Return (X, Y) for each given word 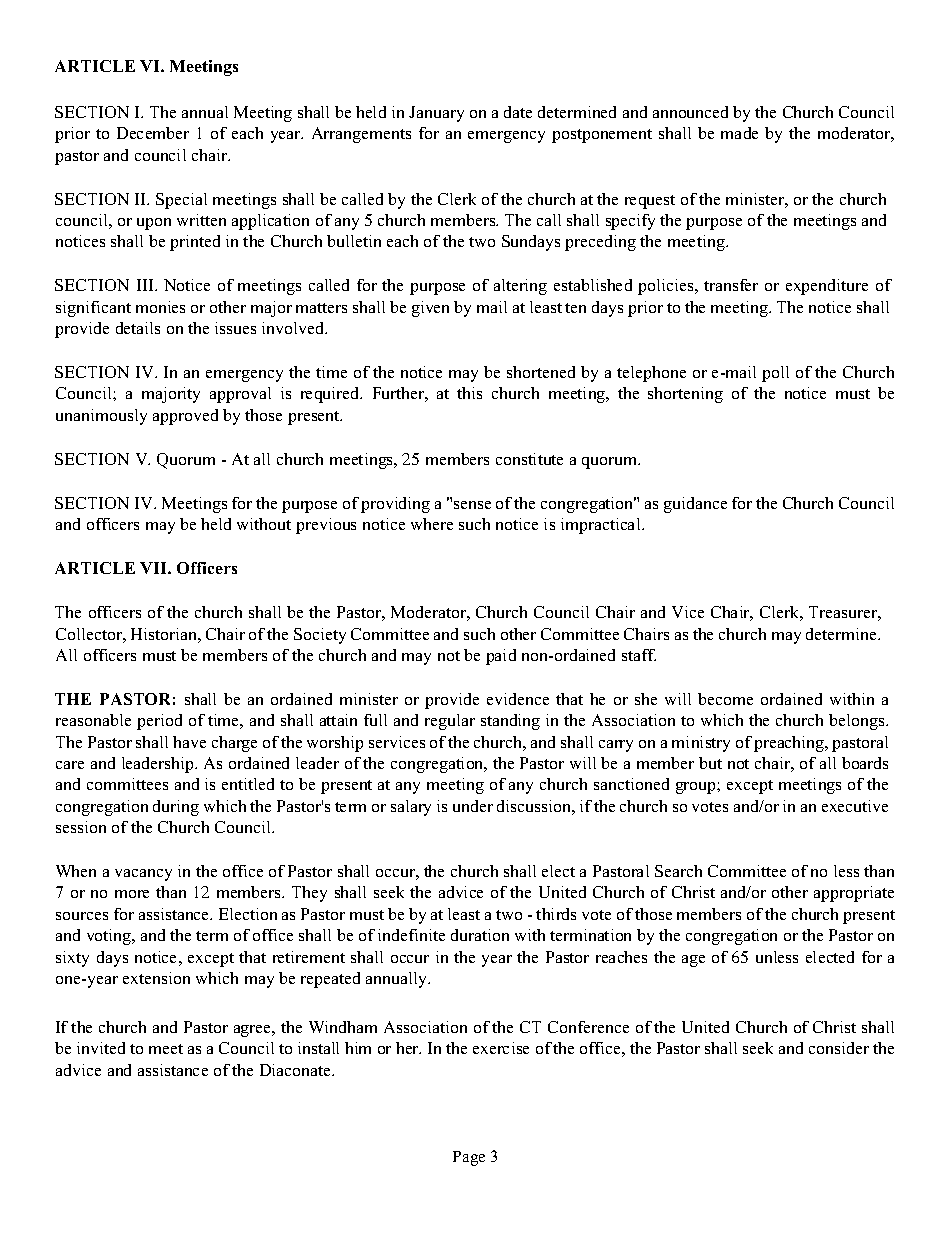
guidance (695, 505)
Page (469, 1158)
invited (101, 1048)
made (739, 133)
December (153, 133)
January (436, 114)
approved (185, 417)
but (710, 763)
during (176, 808)
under (473, 806)
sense (472, 505)
